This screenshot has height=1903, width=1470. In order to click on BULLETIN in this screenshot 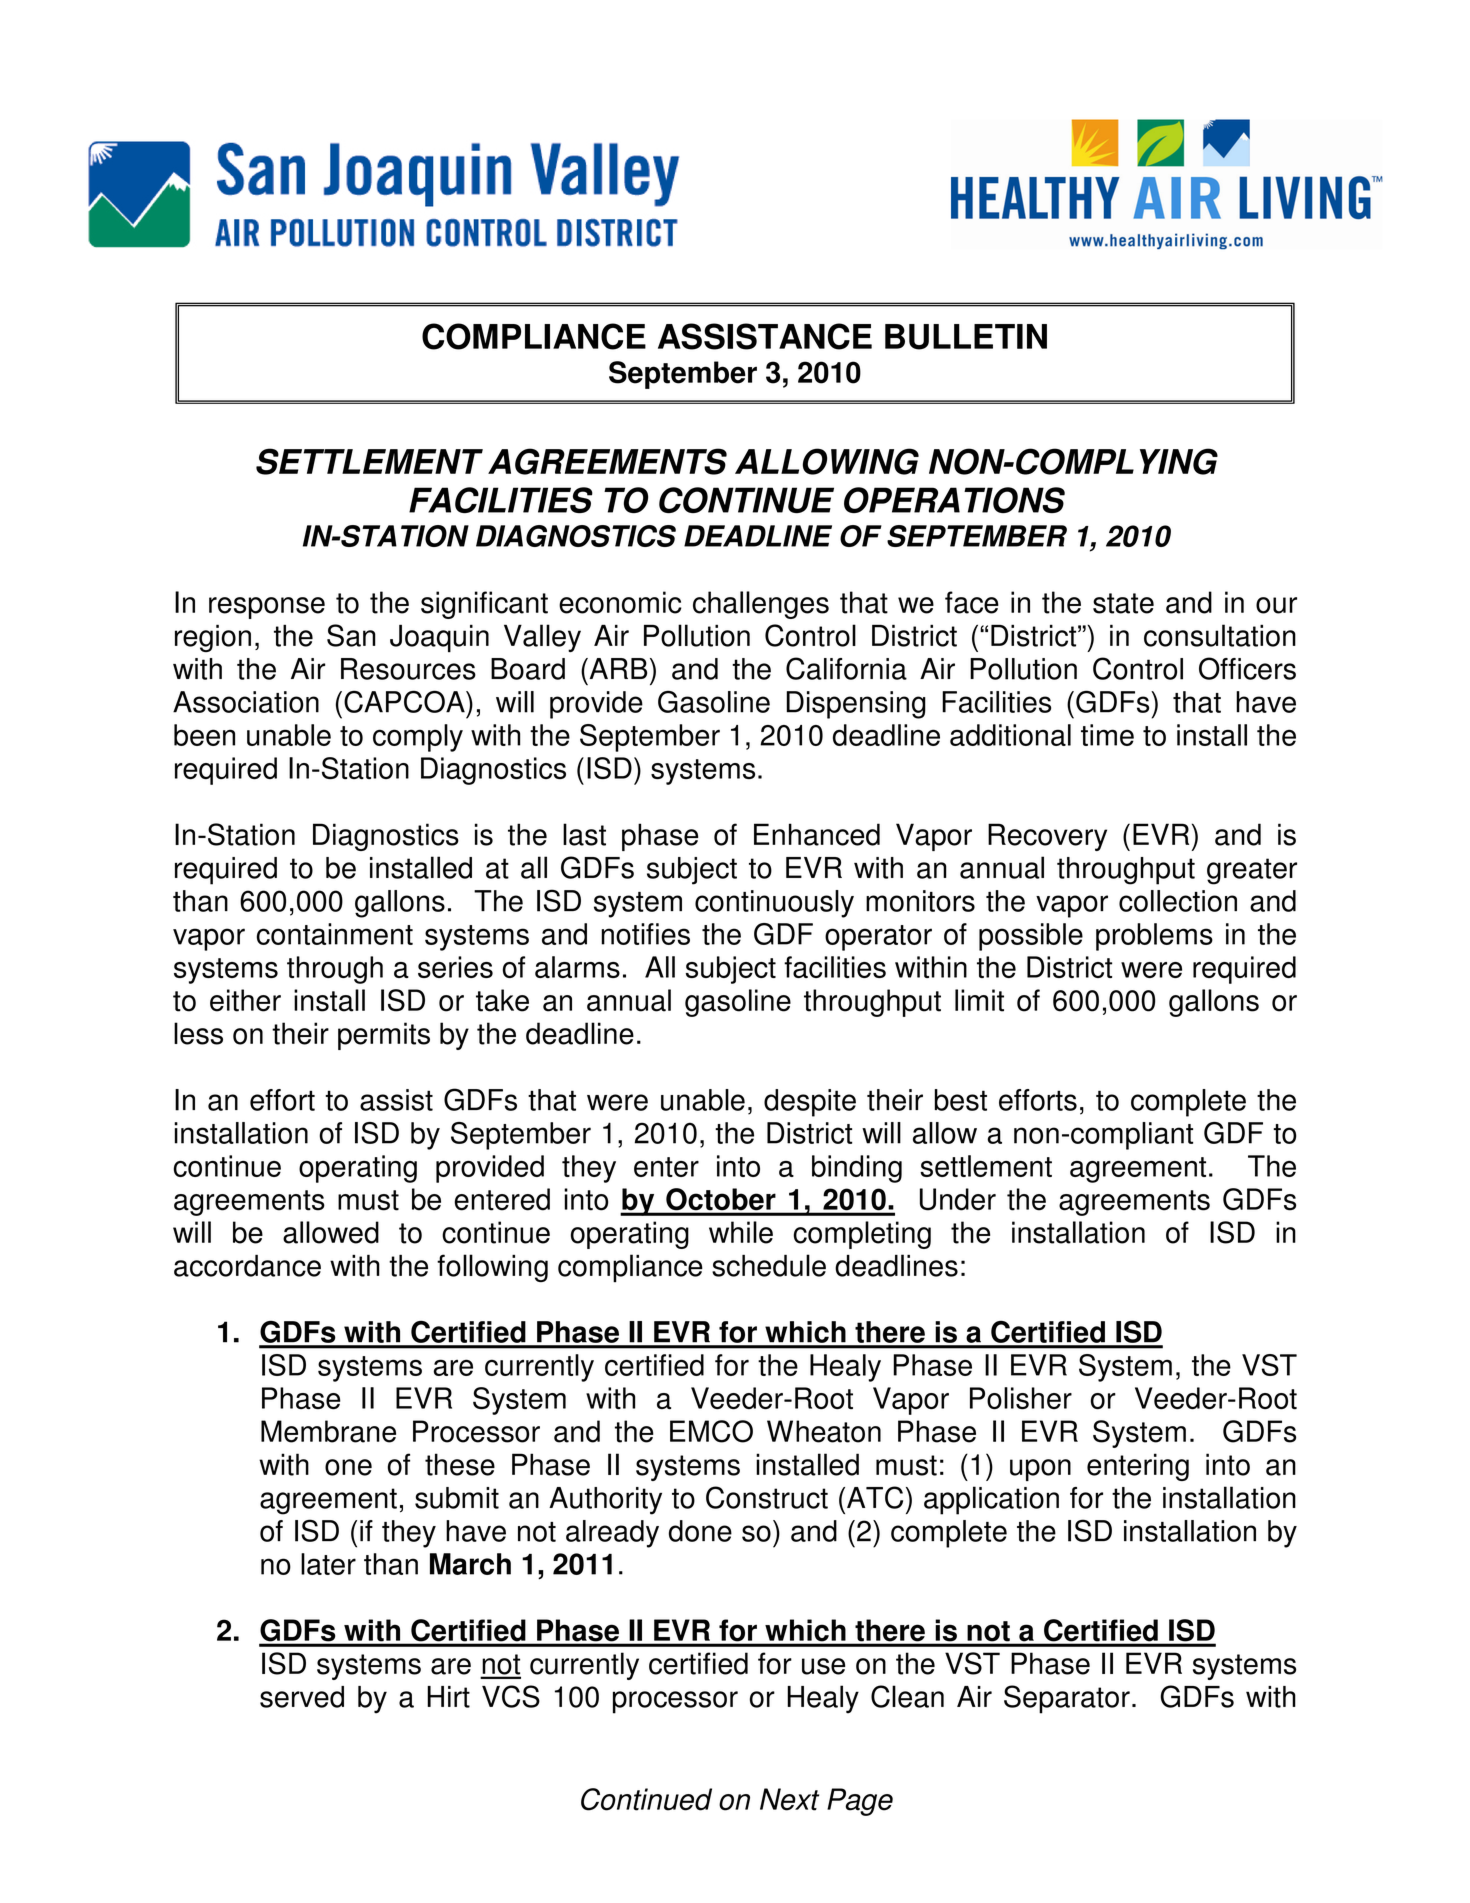, I will do `click(966, 337)`.
